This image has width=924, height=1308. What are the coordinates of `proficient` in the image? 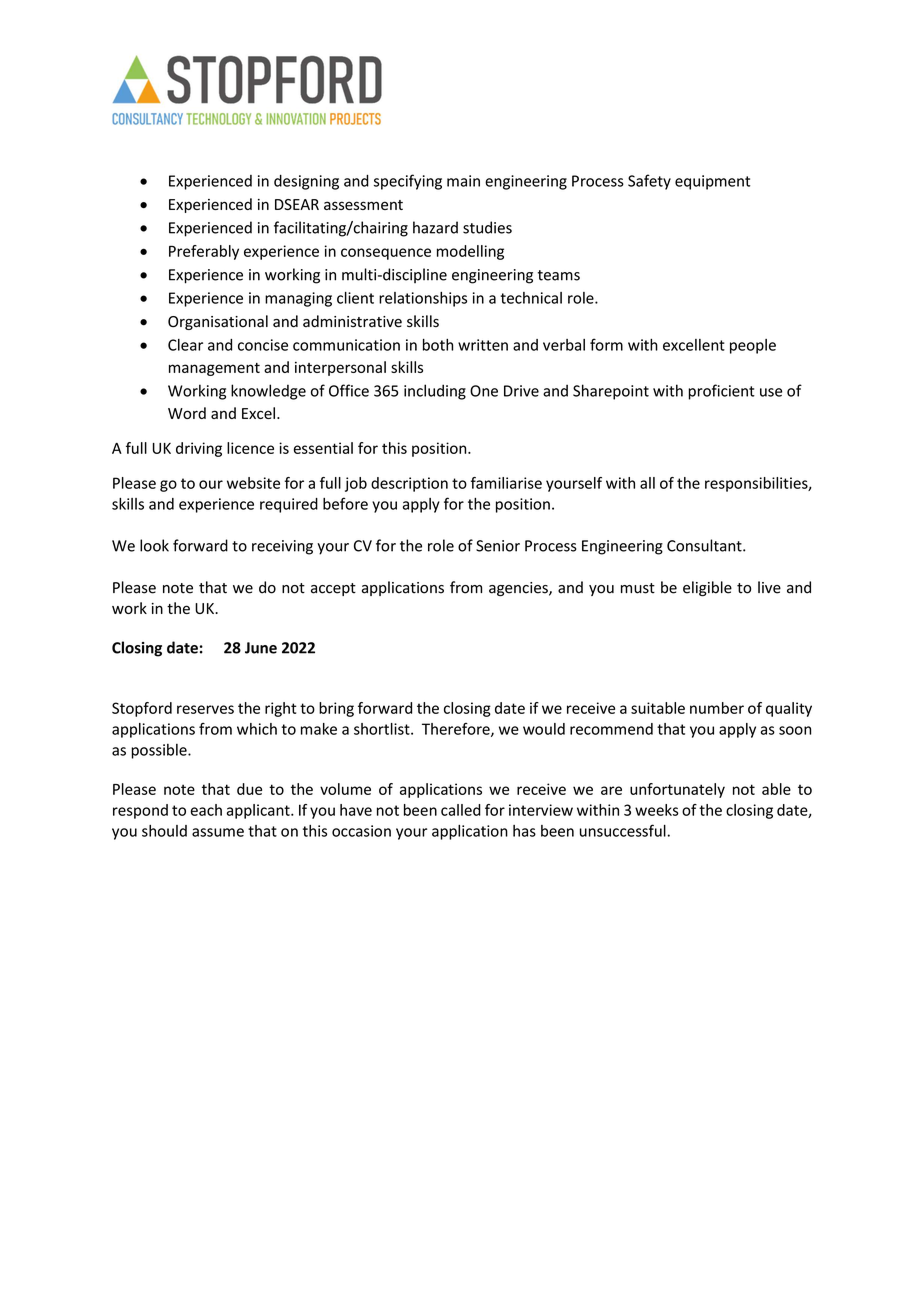 It's located at (721, 392).
